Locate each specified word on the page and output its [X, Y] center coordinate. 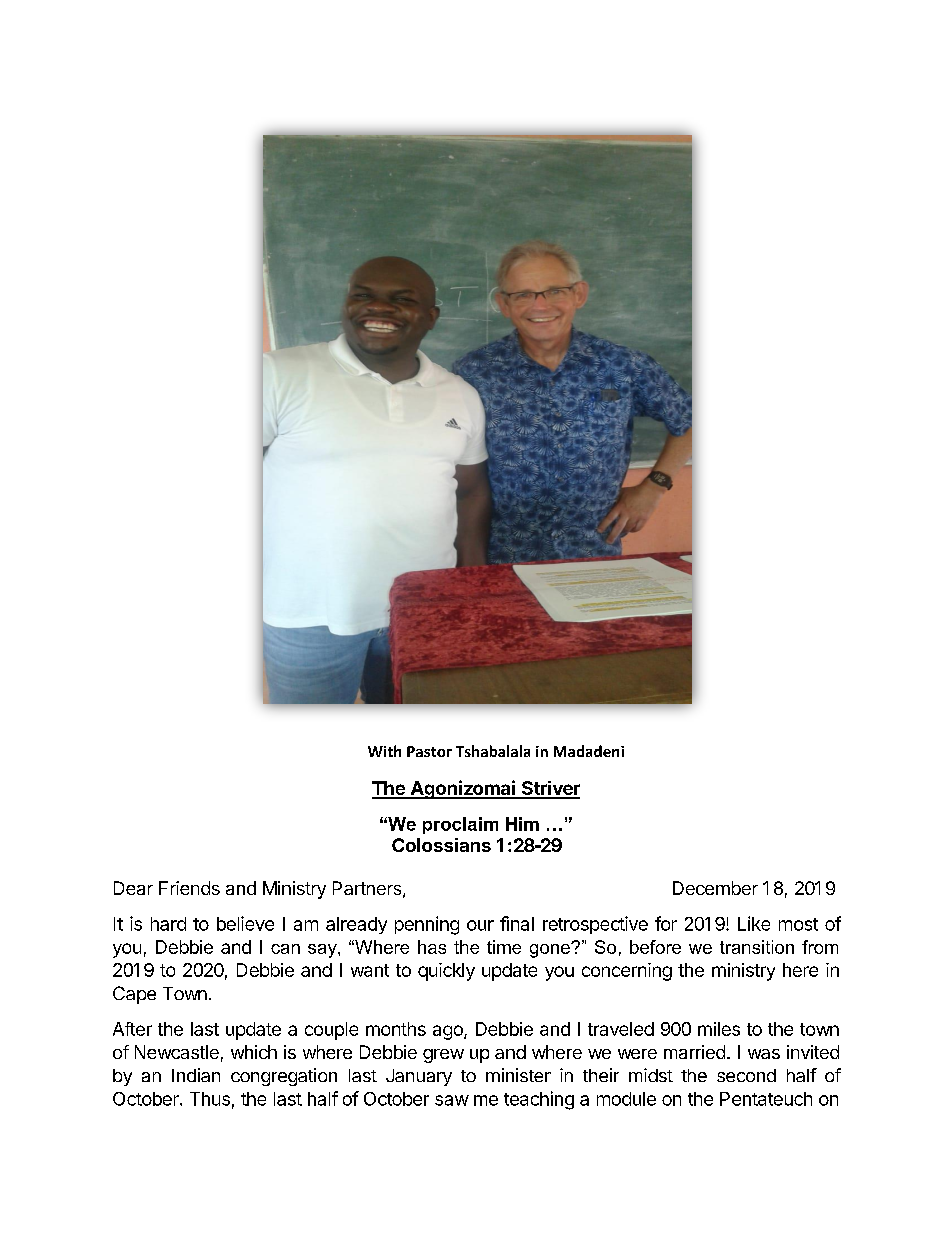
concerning [627, 972]
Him [522, 824]
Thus [210, 1099]
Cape [134, 995]
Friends [189, 888]
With [384, 751]
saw [452, 1100]
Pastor [429, 751]
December [715, 888]
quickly [446, 972]
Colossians [441, 845]
